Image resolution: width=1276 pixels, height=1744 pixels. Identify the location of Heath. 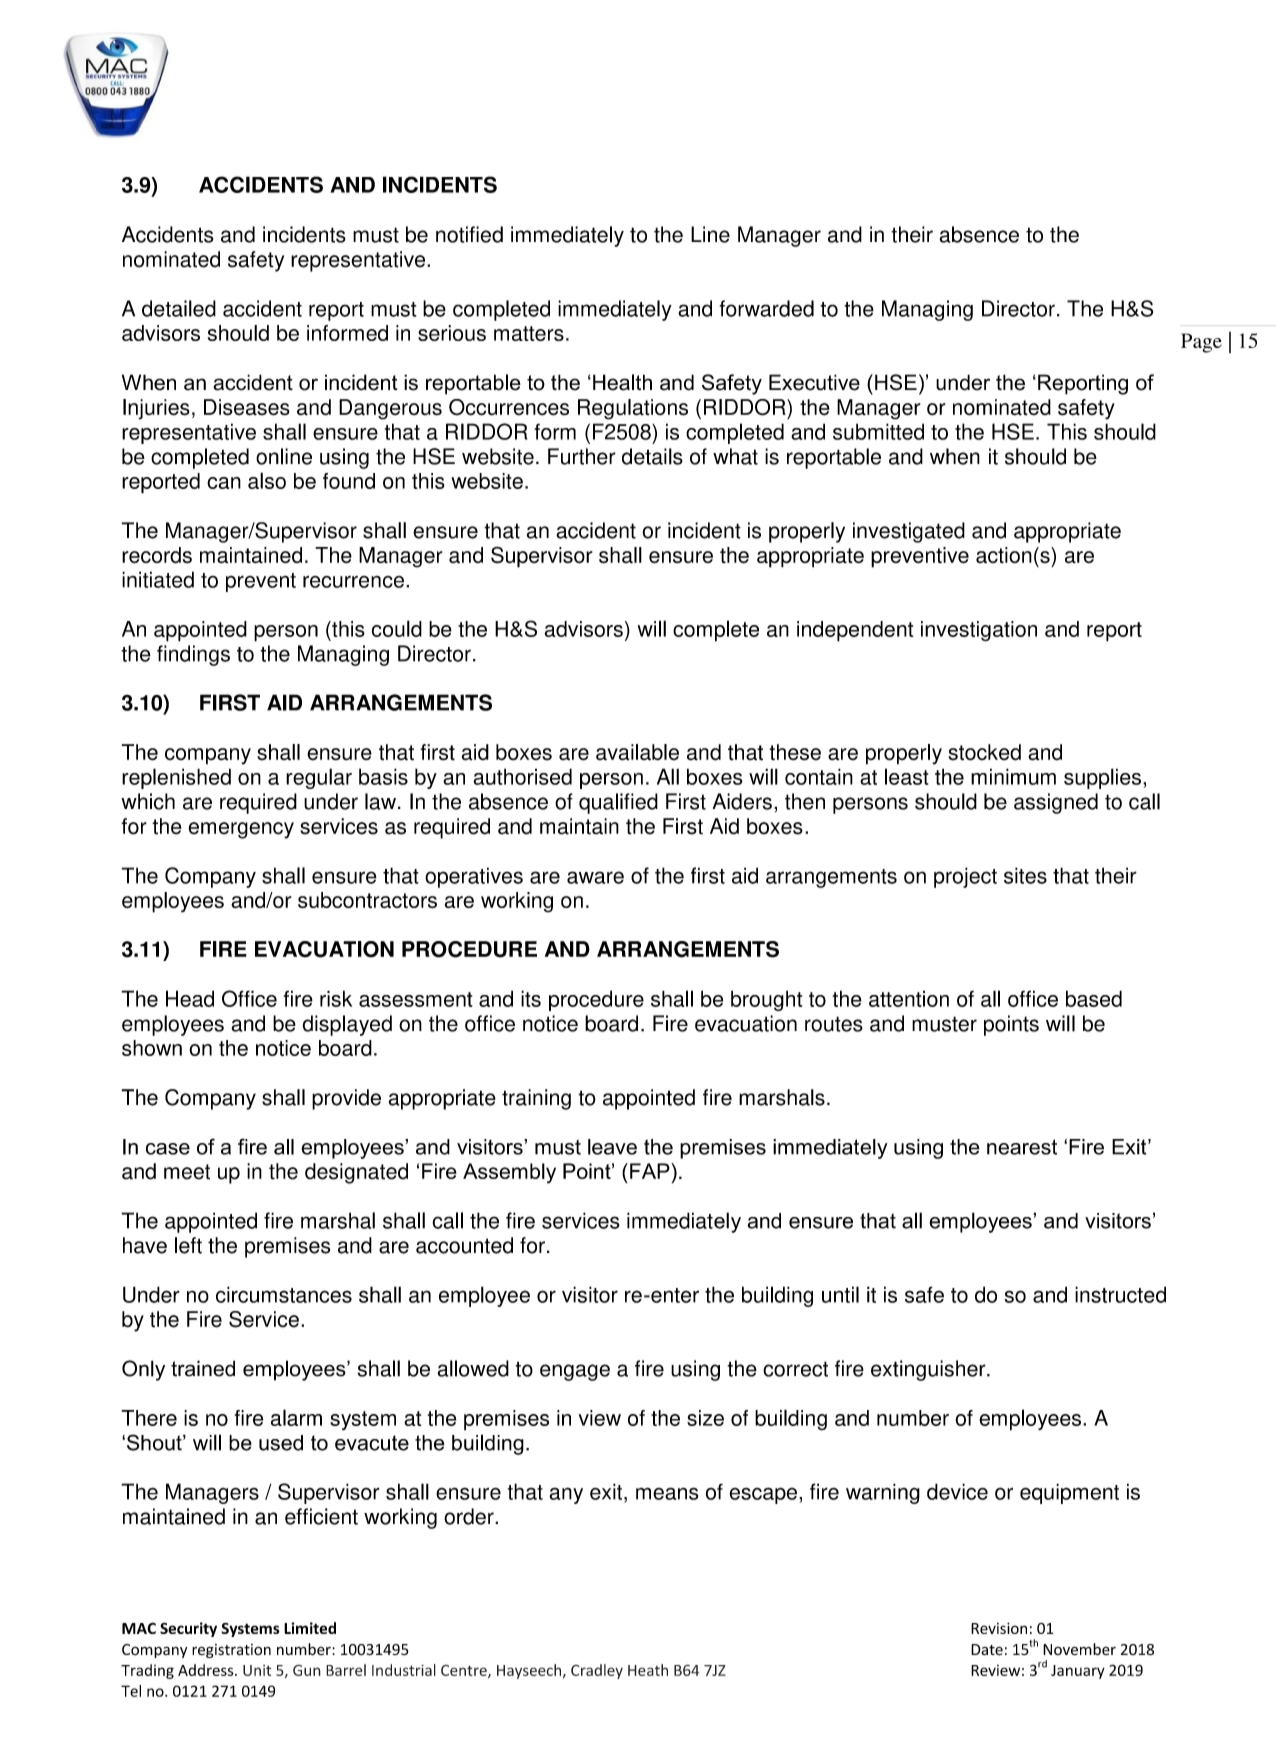
(648, 1670).
